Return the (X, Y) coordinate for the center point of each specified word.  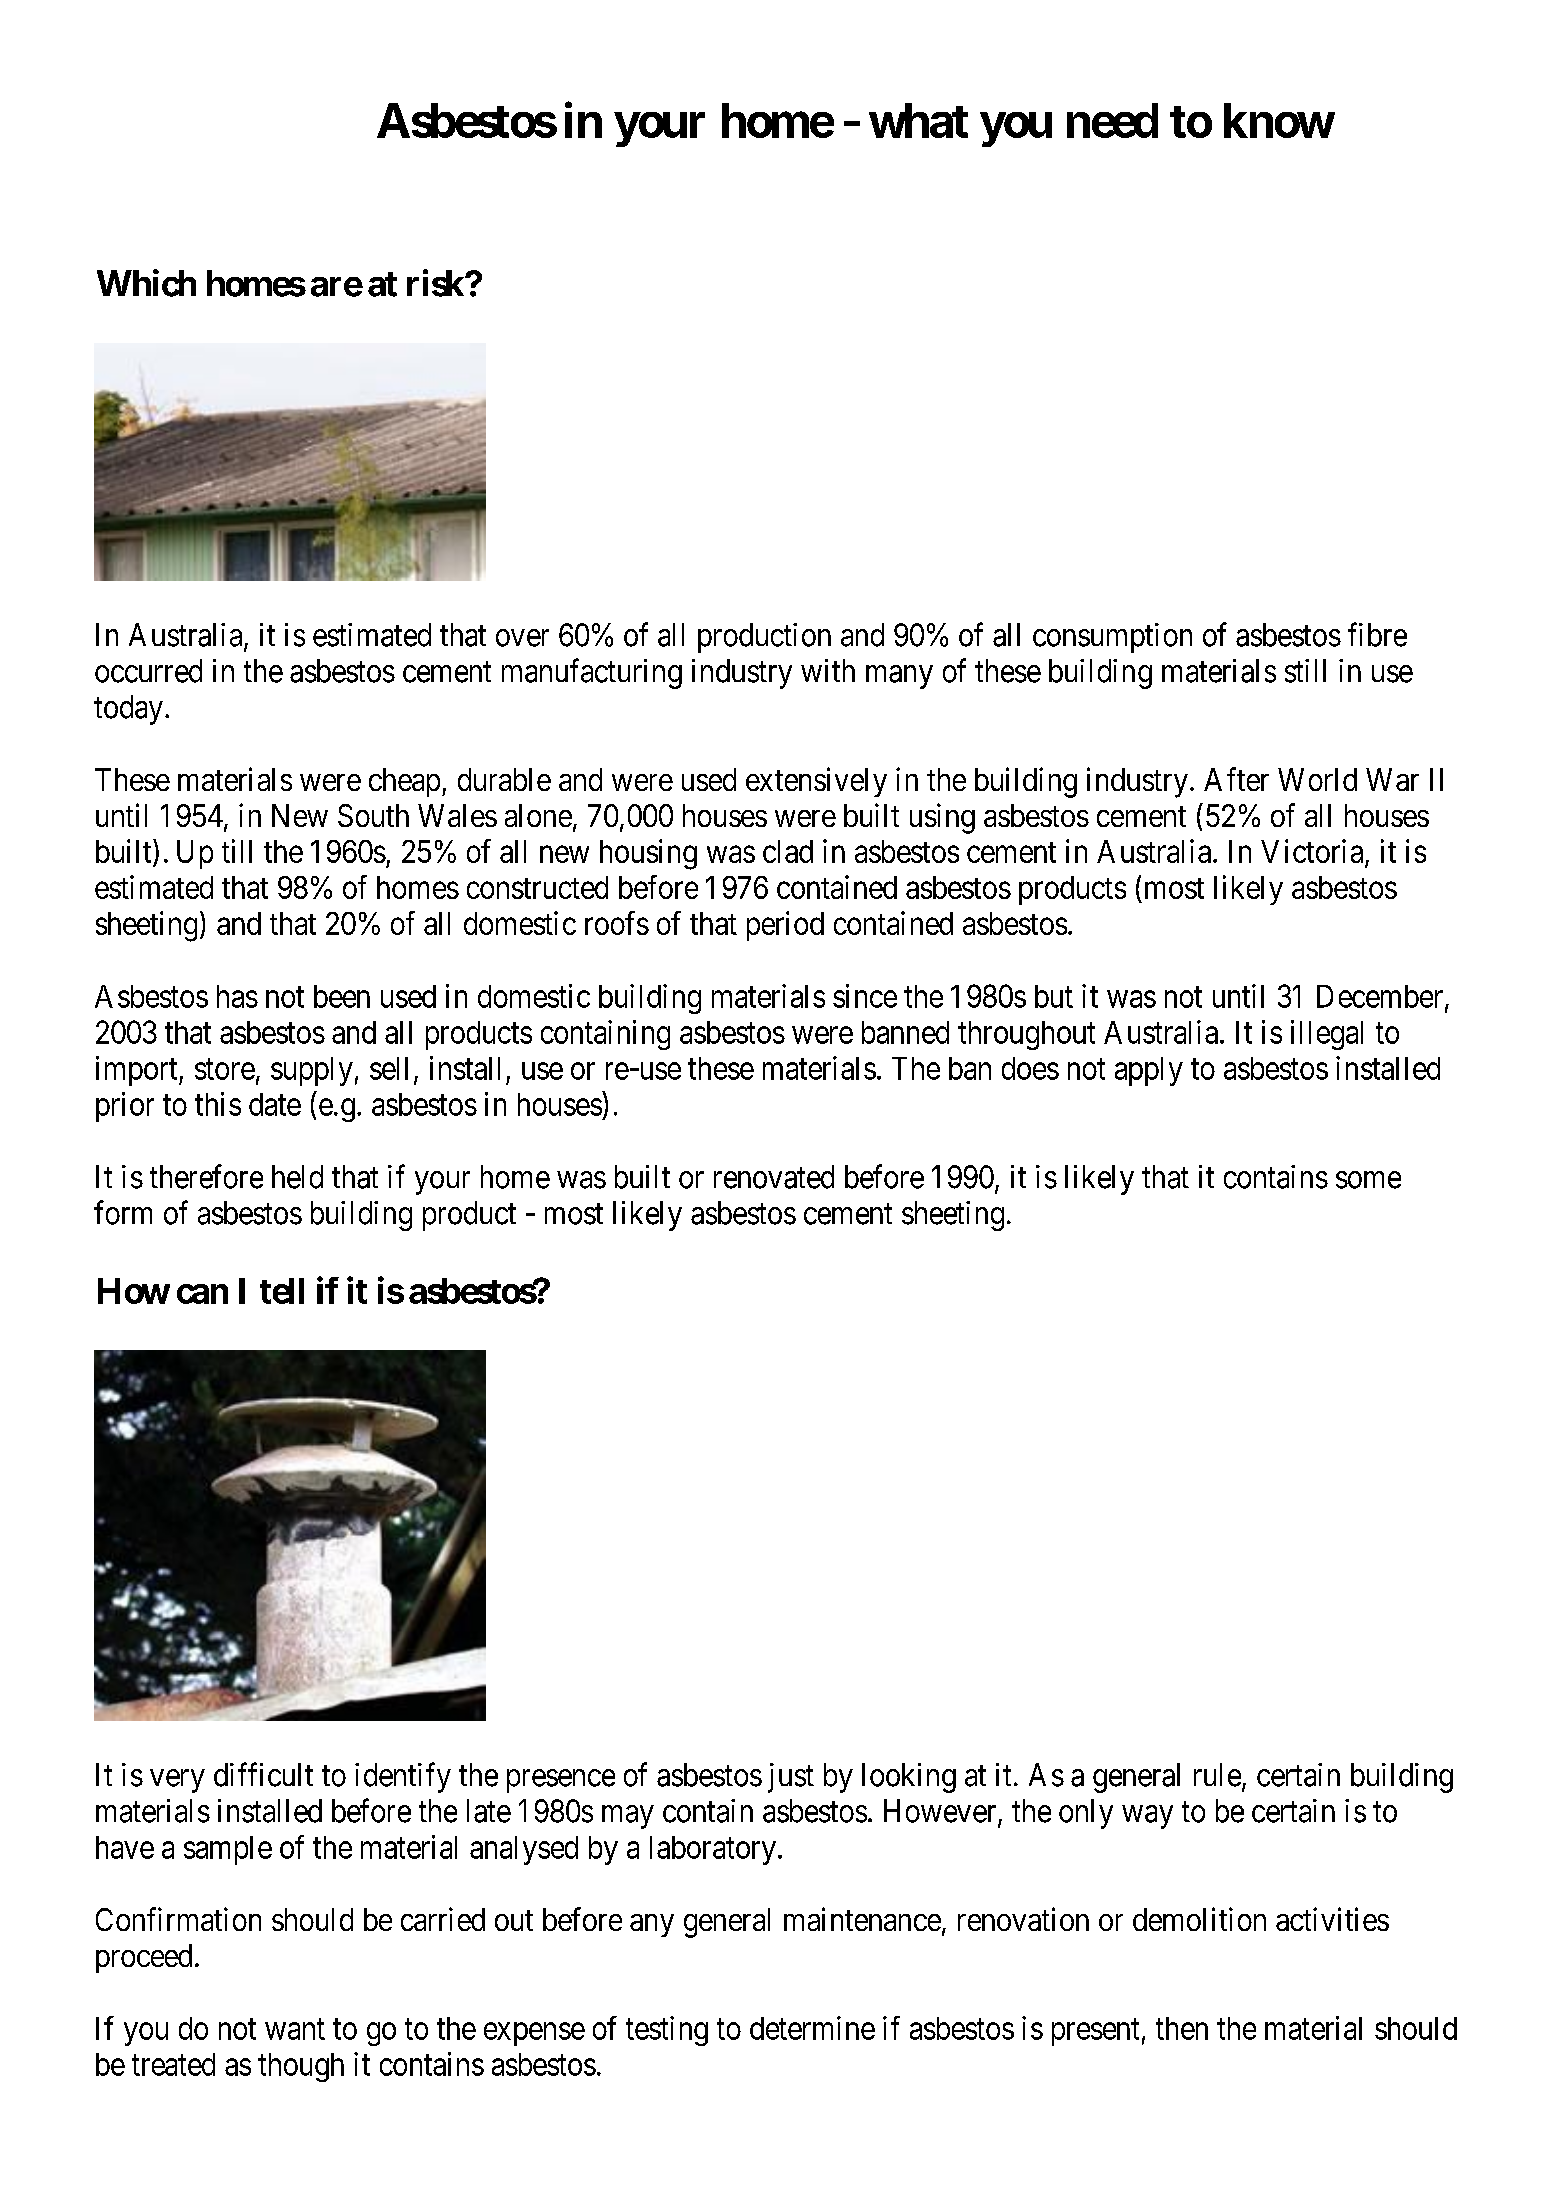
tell (282, 1291)
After (1236, 779)
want (295, 2029)
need (1112, 120)
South (373, 815)
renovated (774, 1177)
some (1368, 1180)
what (918, 120)
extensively (816, 782)
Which (146, 283)
